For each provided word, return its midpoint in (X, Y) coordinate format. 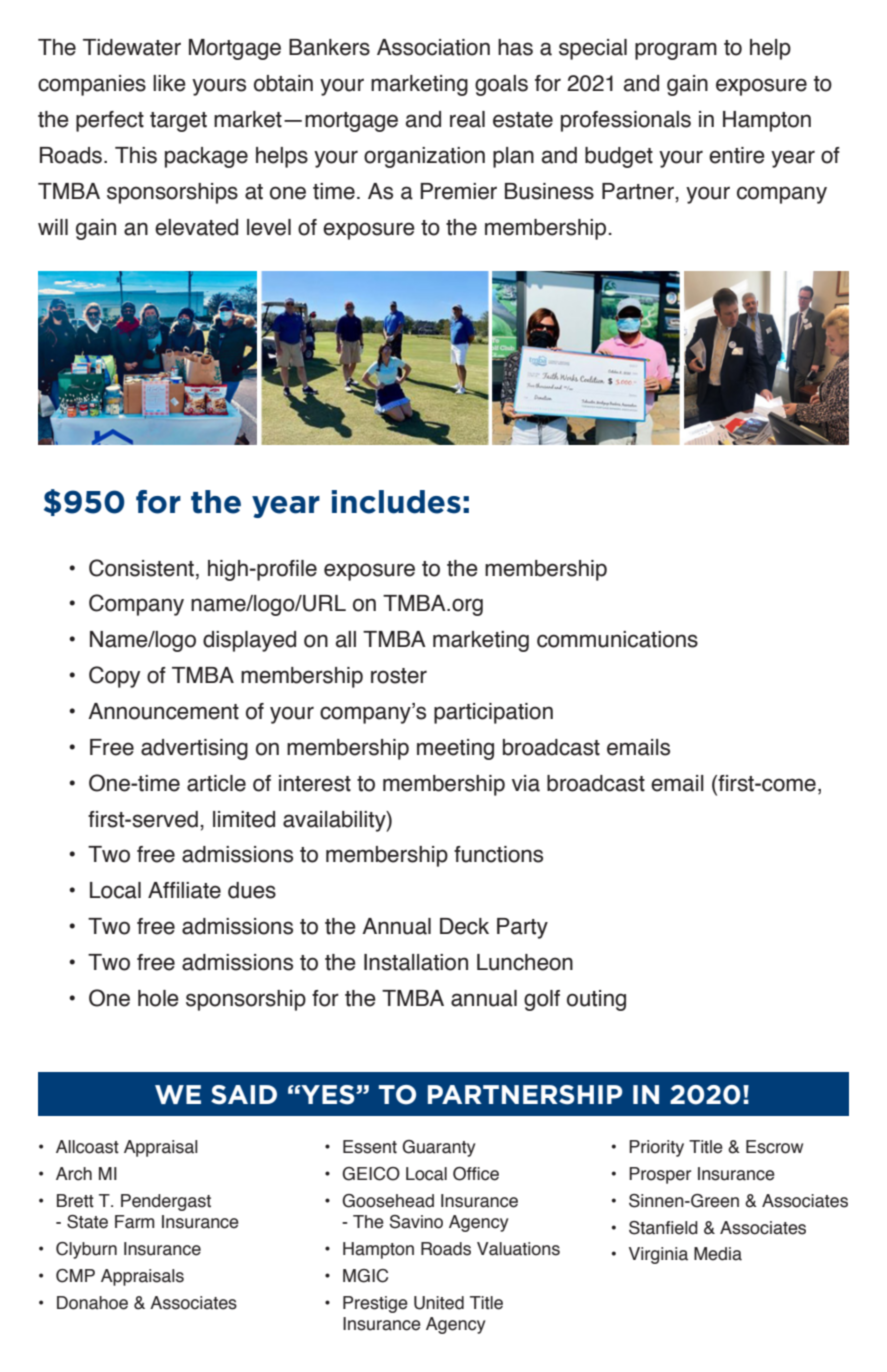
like (169, 83)
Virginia (658, 1255)
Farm (135, 1222)
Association (433, 47)
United (439, 1303)
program (676, 51)
